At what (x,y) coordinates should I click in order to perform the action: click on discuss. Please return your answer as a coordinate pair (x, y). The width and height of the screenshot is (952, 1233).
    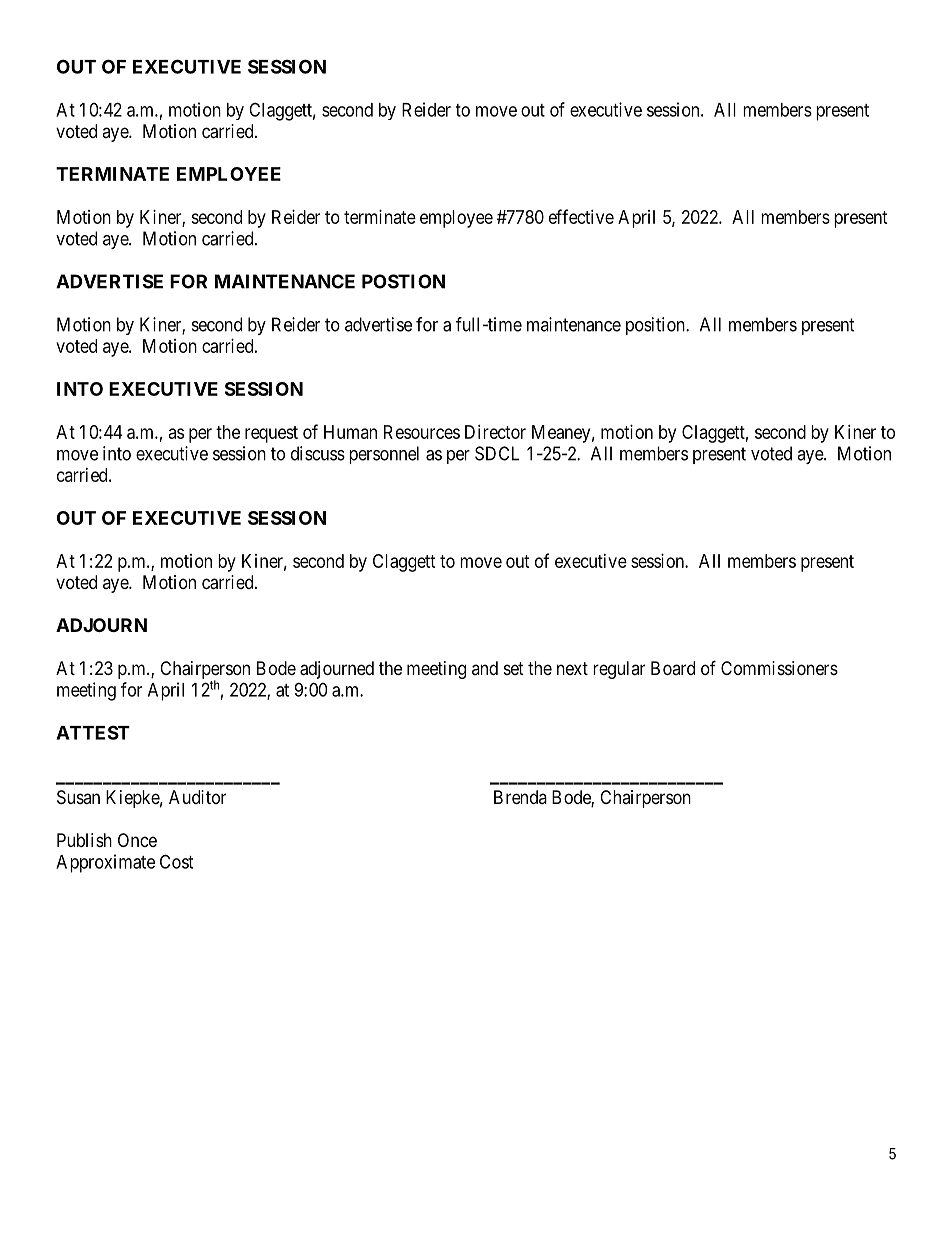
    Looking at the image, I should click on (318, 453).
